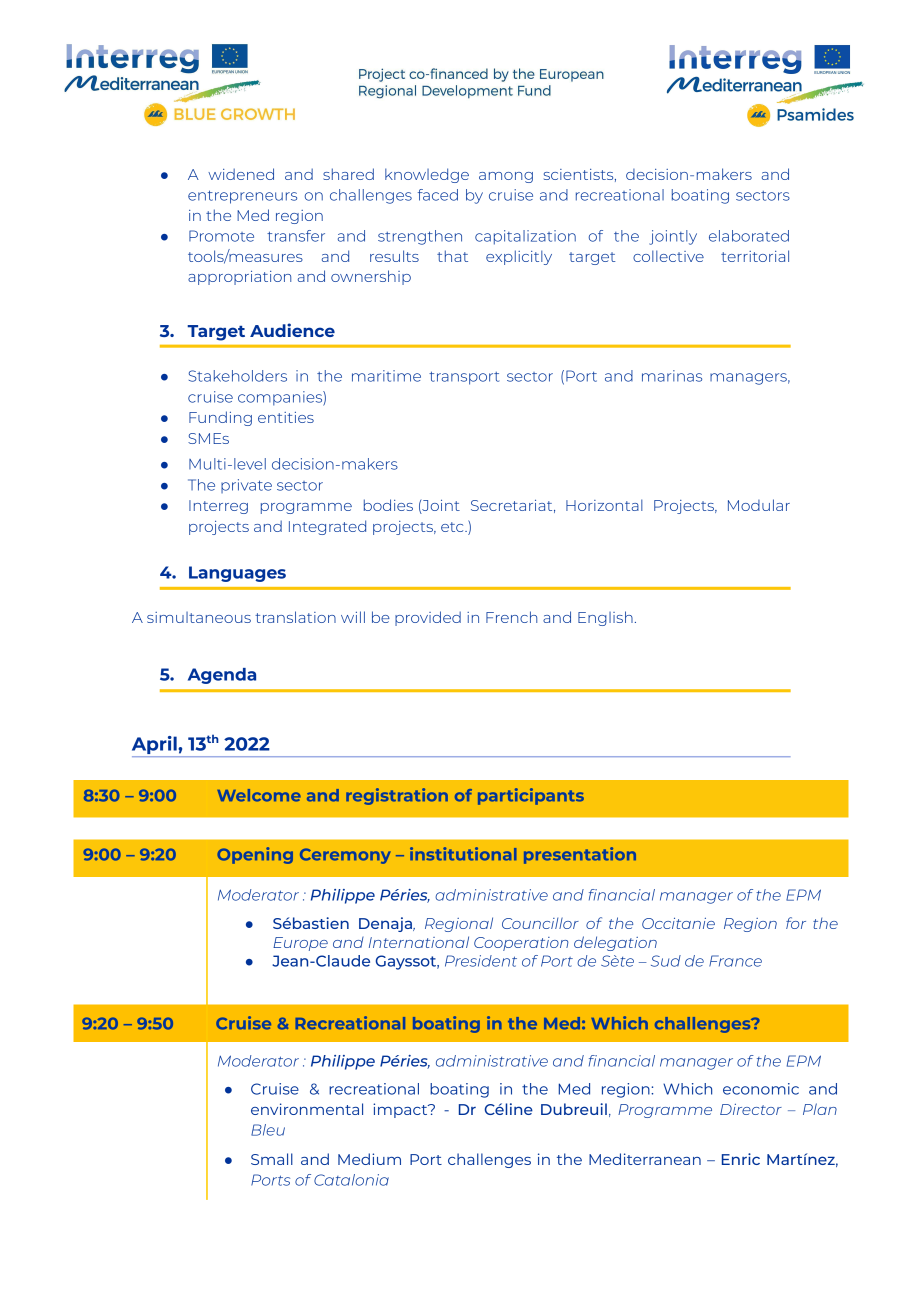  I want to click on French, so click(511, 617).
